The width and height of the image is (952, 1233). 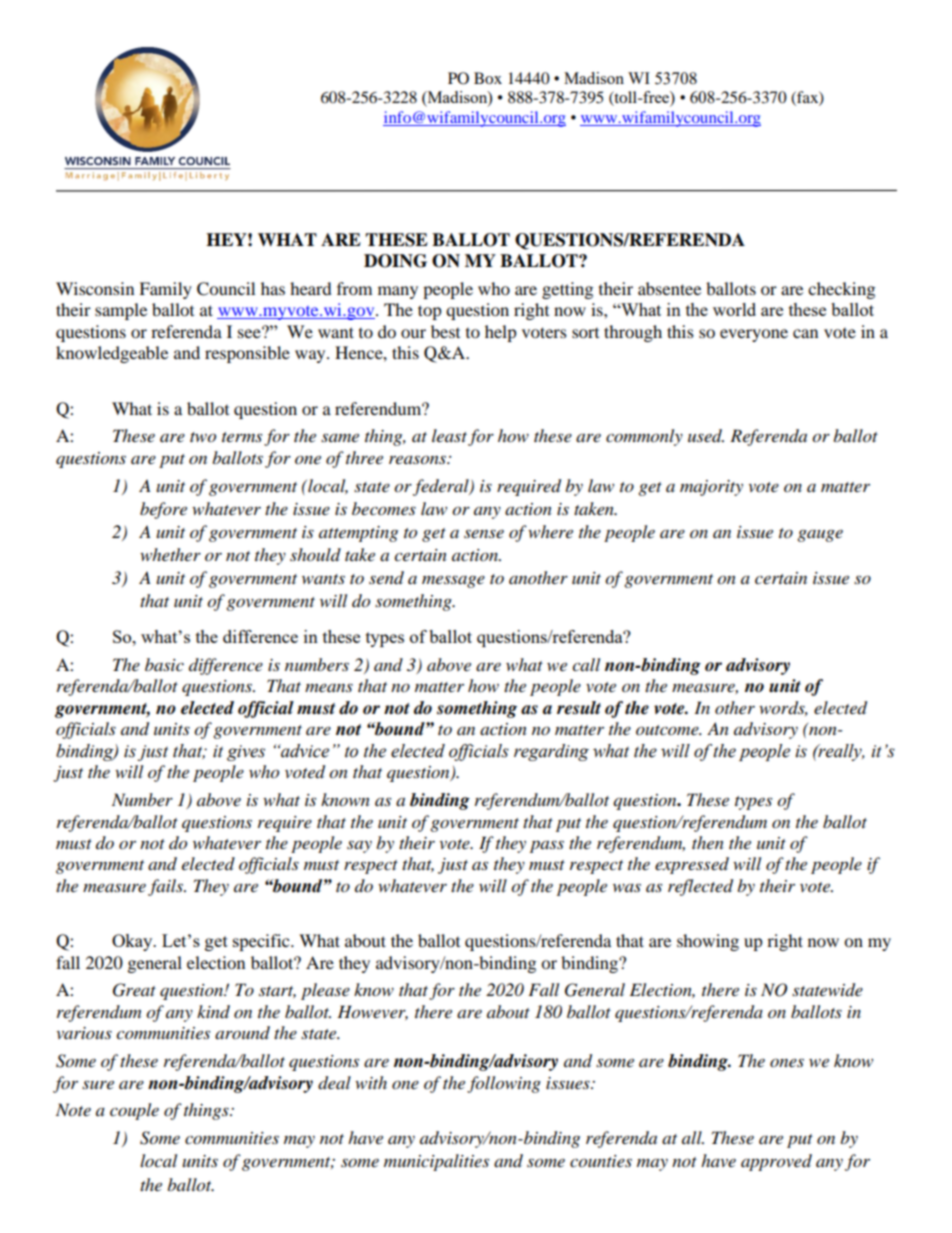 What do you see at coordinates (436, 1162) in the image?
I see `municipalities` at bounding box center [436, 1162].
